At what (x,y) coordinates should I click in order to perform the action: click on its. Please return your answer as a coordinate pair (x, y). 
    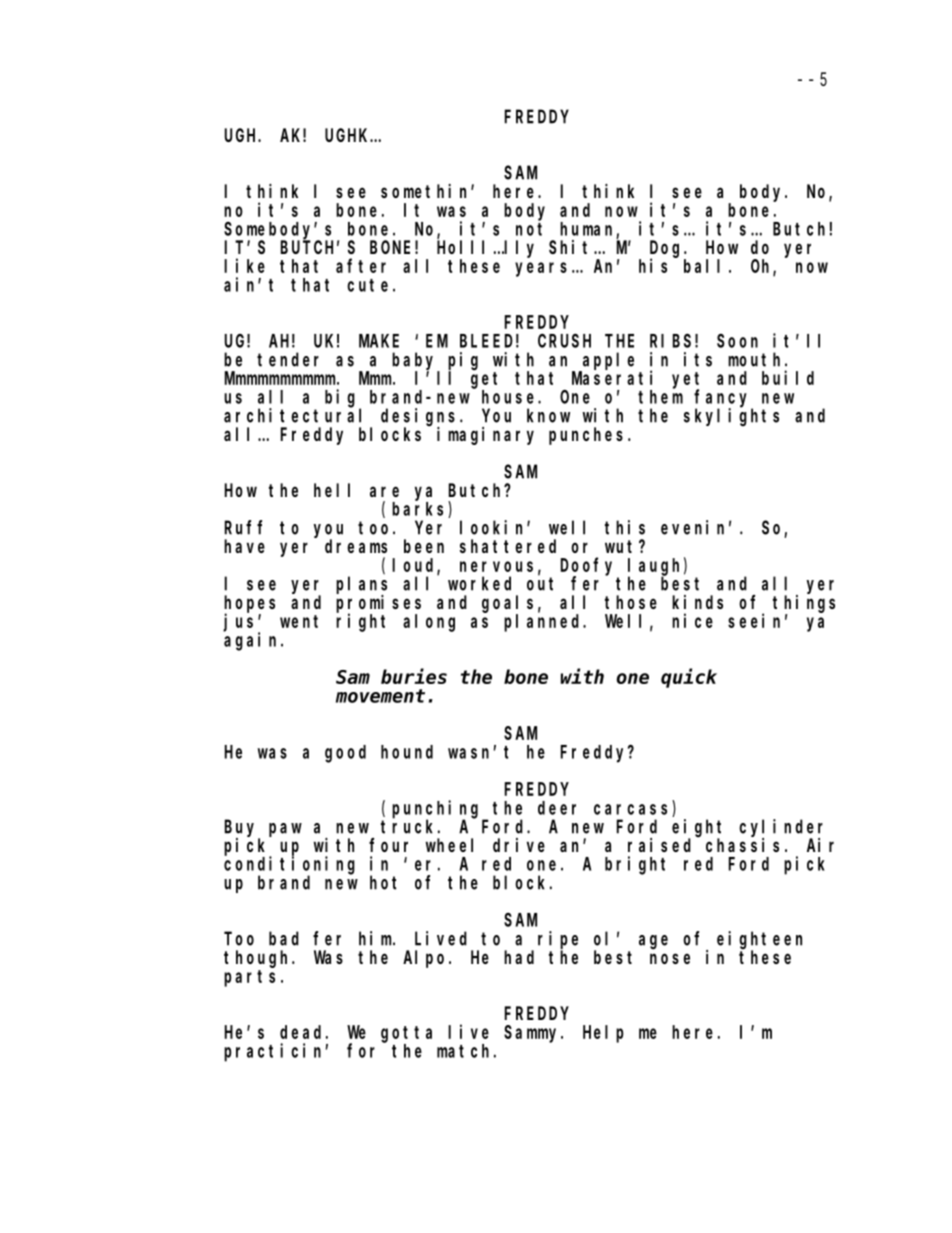
    Looking at the image, I should click on (698, 359).
